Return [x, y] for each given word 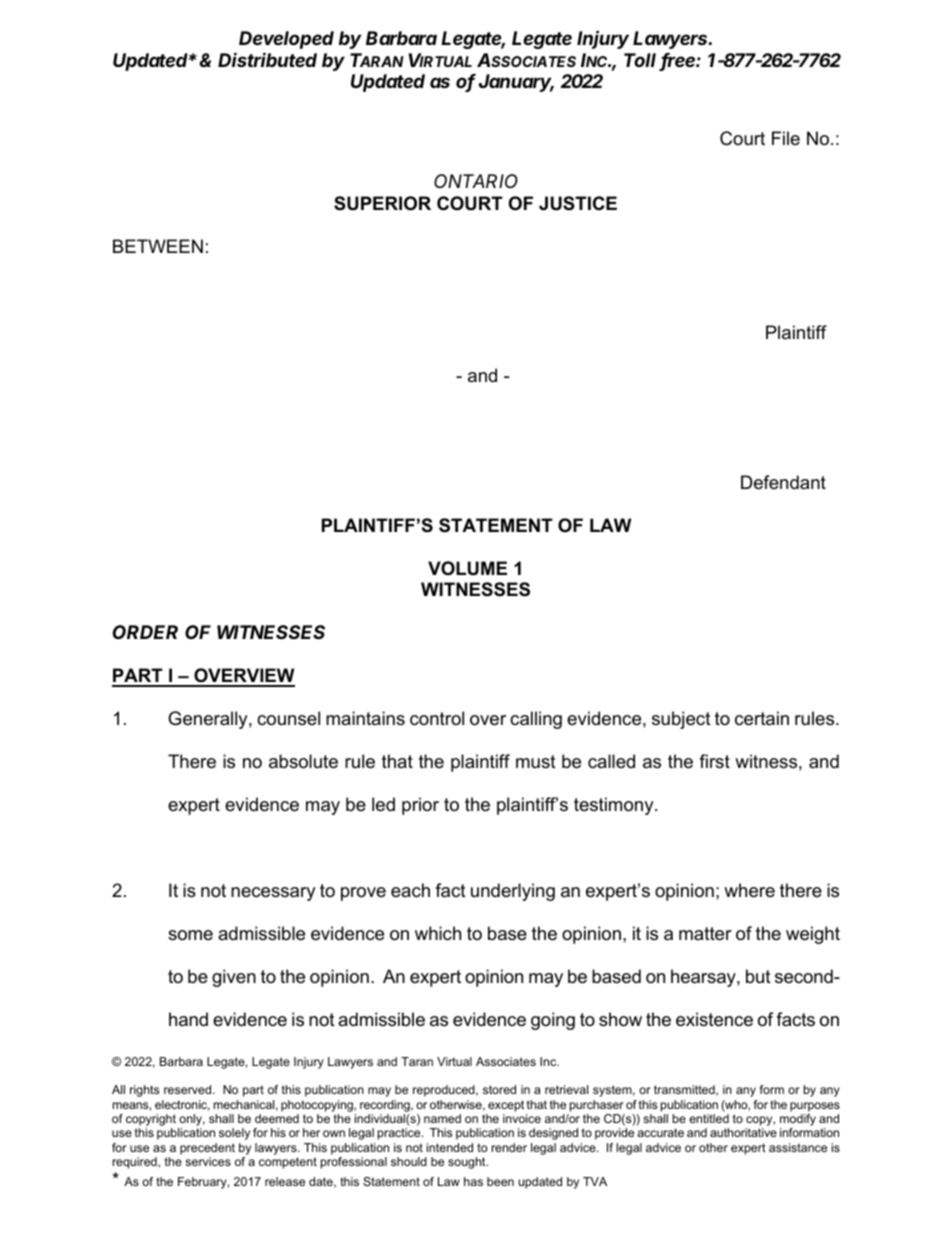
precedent [207, 1149]
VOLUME [467, 568]
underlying [513, 892]
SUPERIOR [382, 203]
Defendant [783, 482]
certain [762, 718]
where [749, 890]
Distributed [267, 59]
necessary [273, 894]
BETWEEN [158, 246]
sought [468, 1163]
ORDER [145, 632]
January [516, 83]
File [786, 138]
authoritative [743, 1132]
